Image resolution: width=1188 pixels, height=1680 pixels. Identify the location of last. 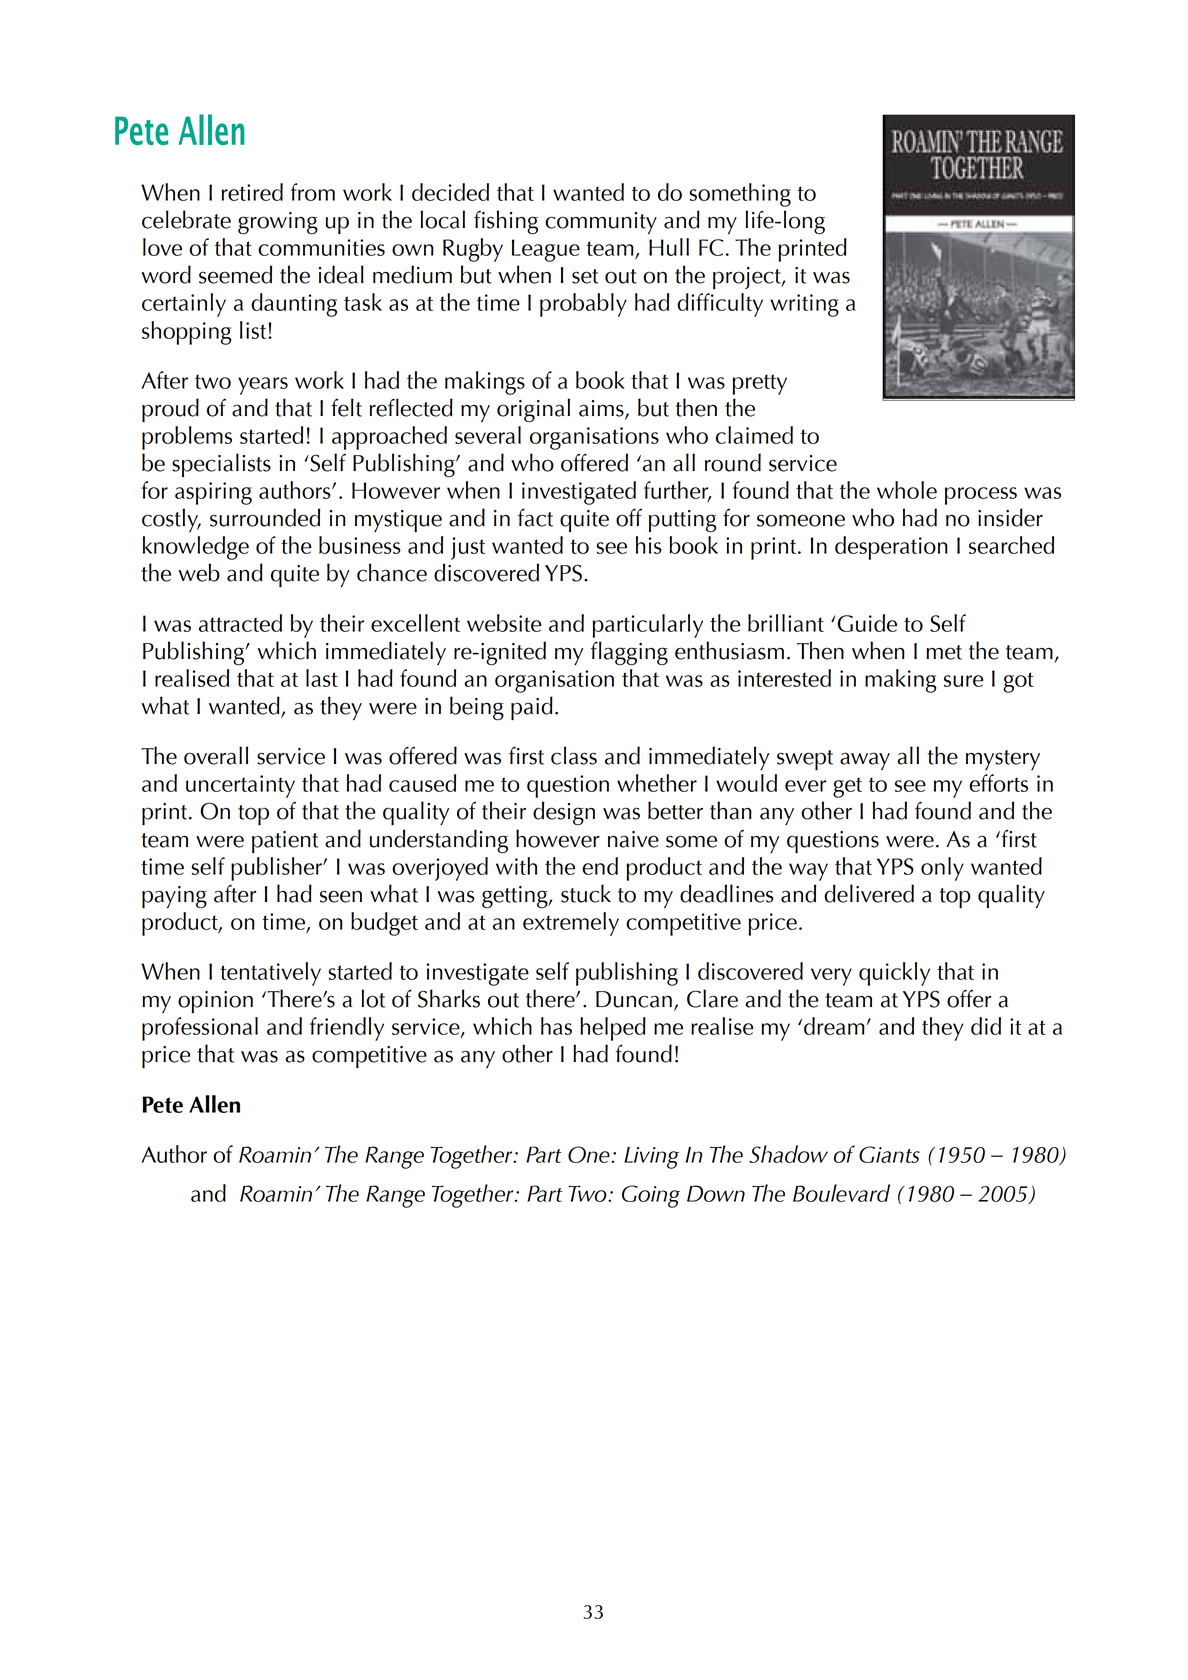
(322, 678).
